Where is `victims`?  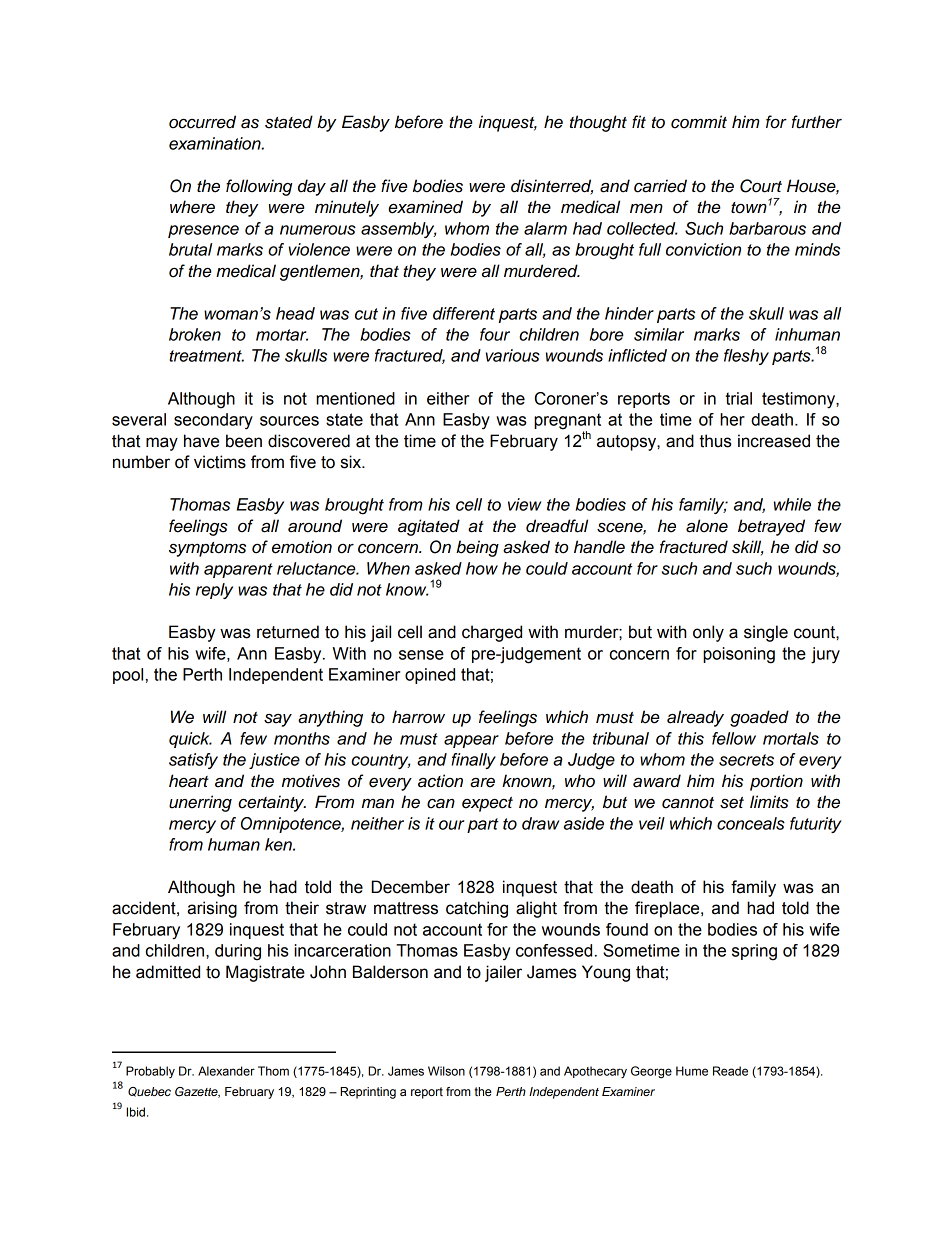
victims is located at coordinates (220, 462).
